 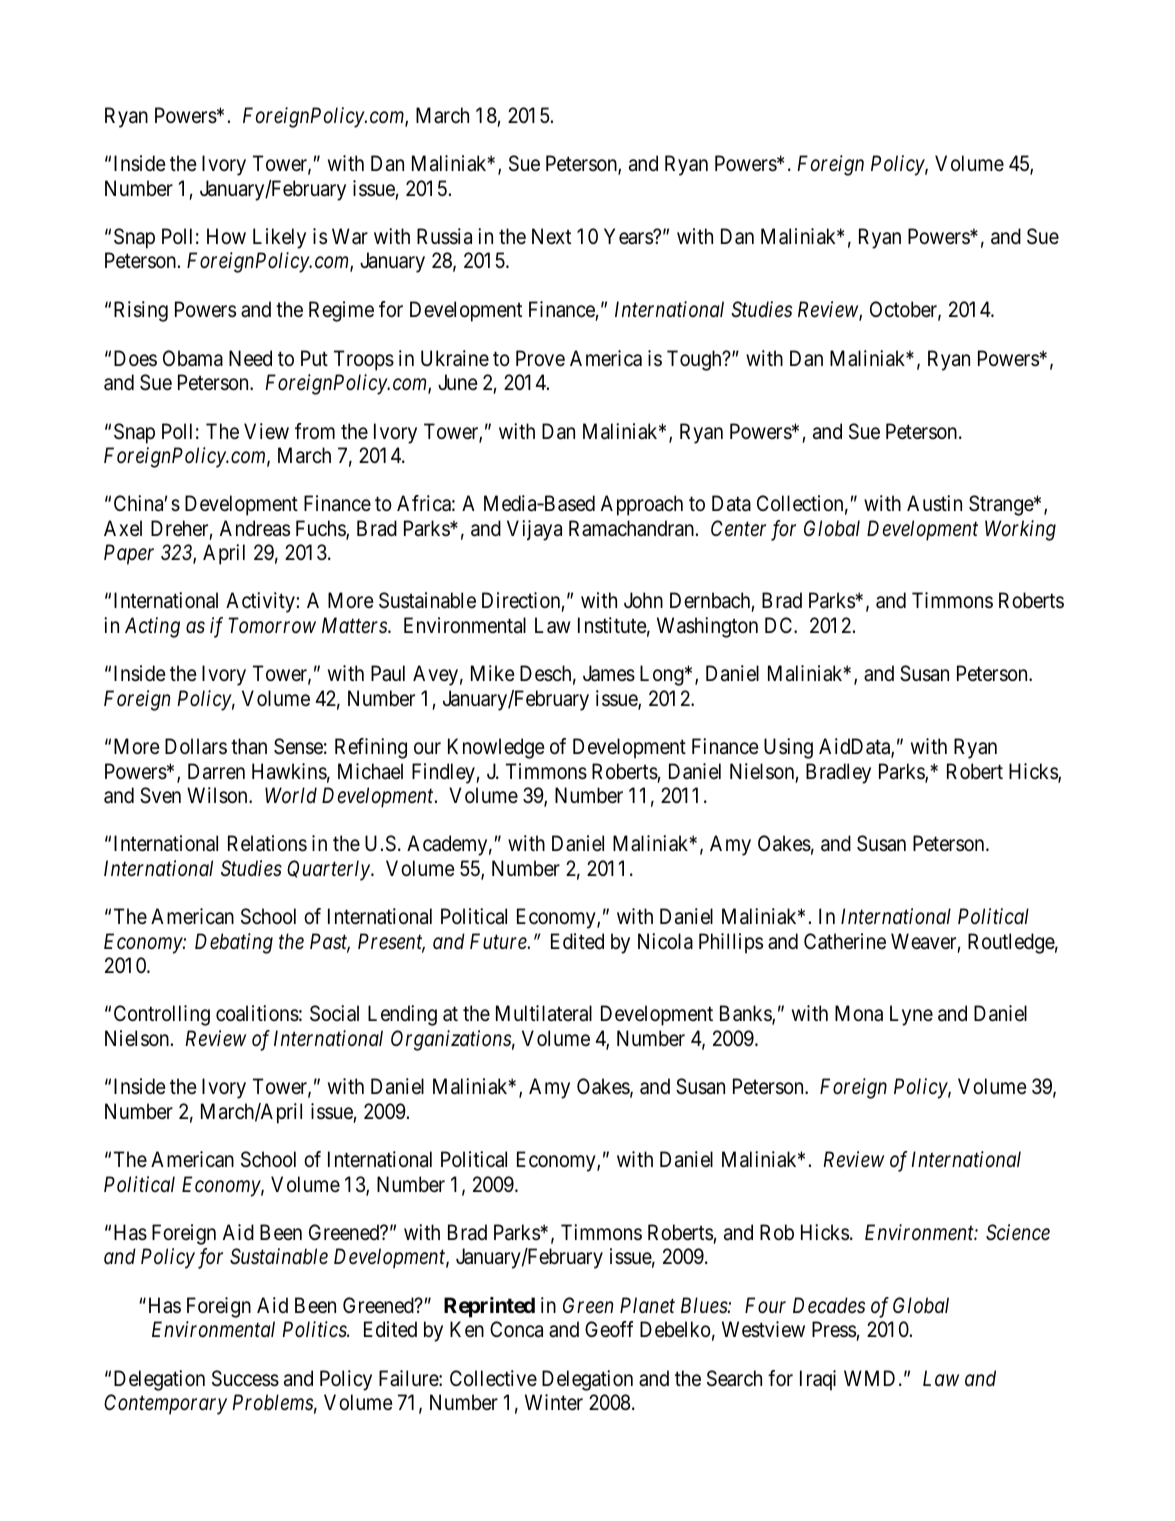 I want to click on Knowledge, so click(x=496, y=748).
